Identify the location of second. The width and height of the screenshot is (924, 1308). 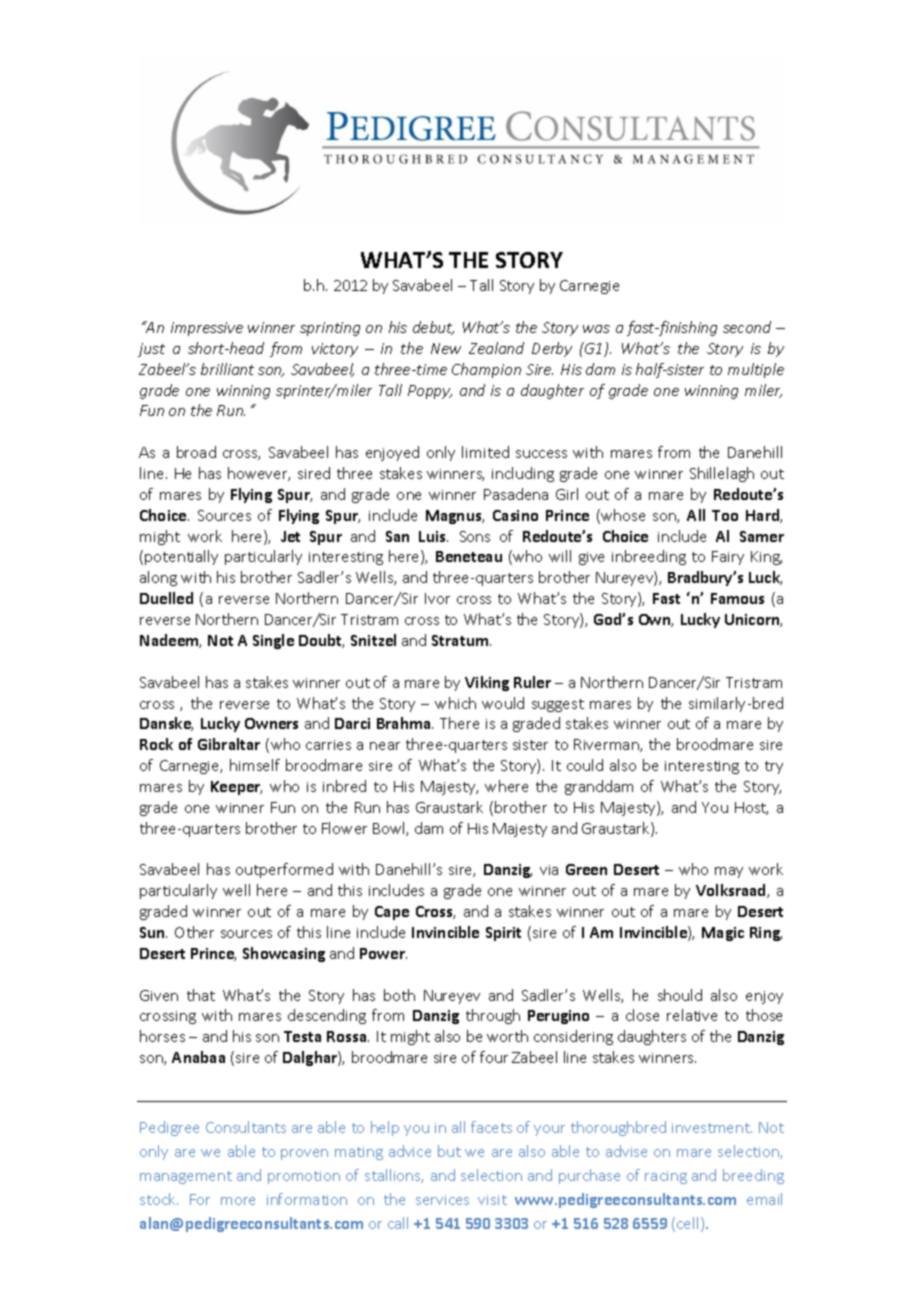
(747, 327).
